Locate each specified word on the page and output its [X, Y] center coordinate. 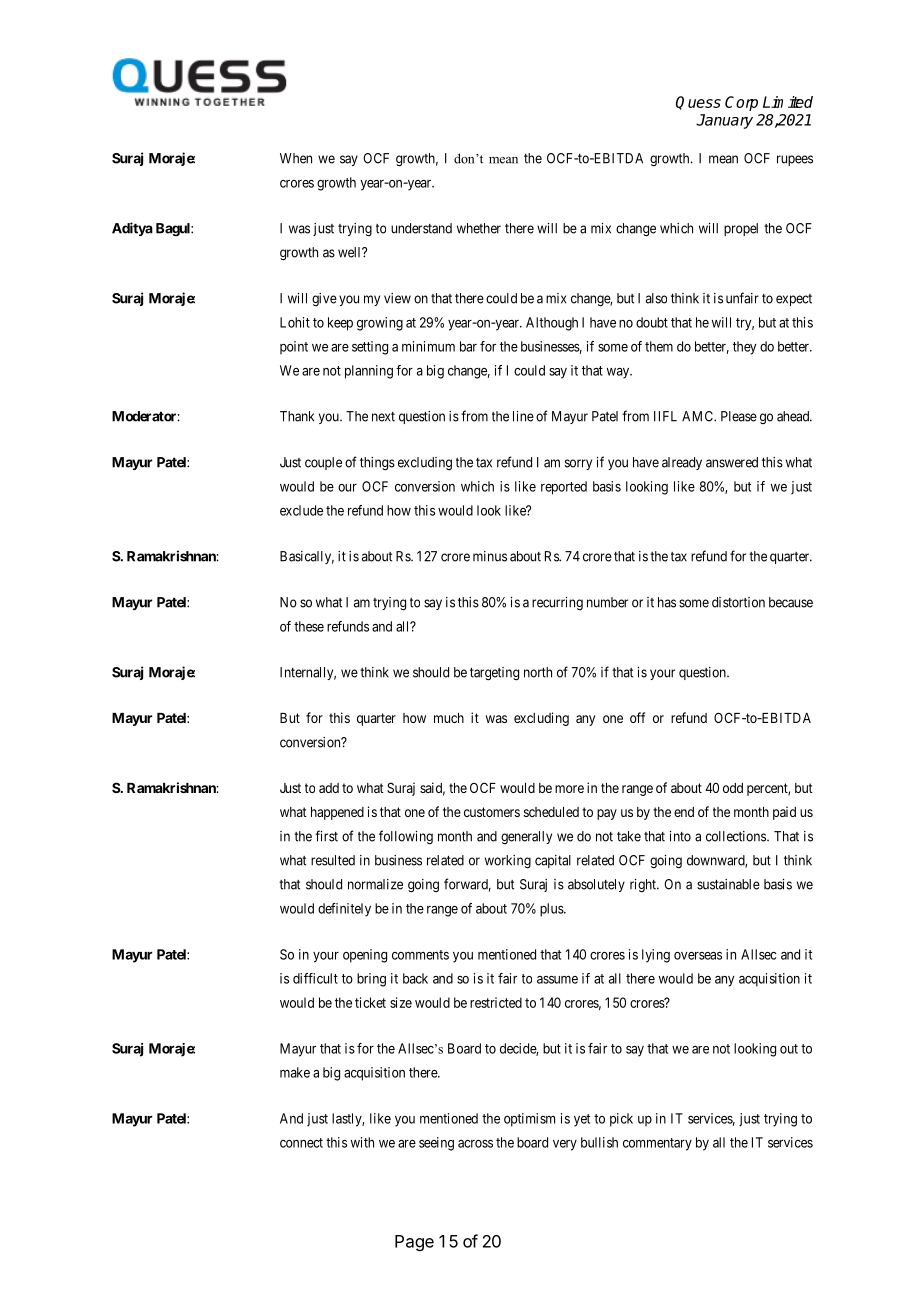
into [680, 836]
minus [490, 556]
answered [732, 462]
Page [414, 1243]
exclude [301, 510]
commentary [657, 1144]
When [296, 158]
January [724, 121]
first [326, 836]
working [508, 862]
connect [301, 1143]
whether [479, 228]
